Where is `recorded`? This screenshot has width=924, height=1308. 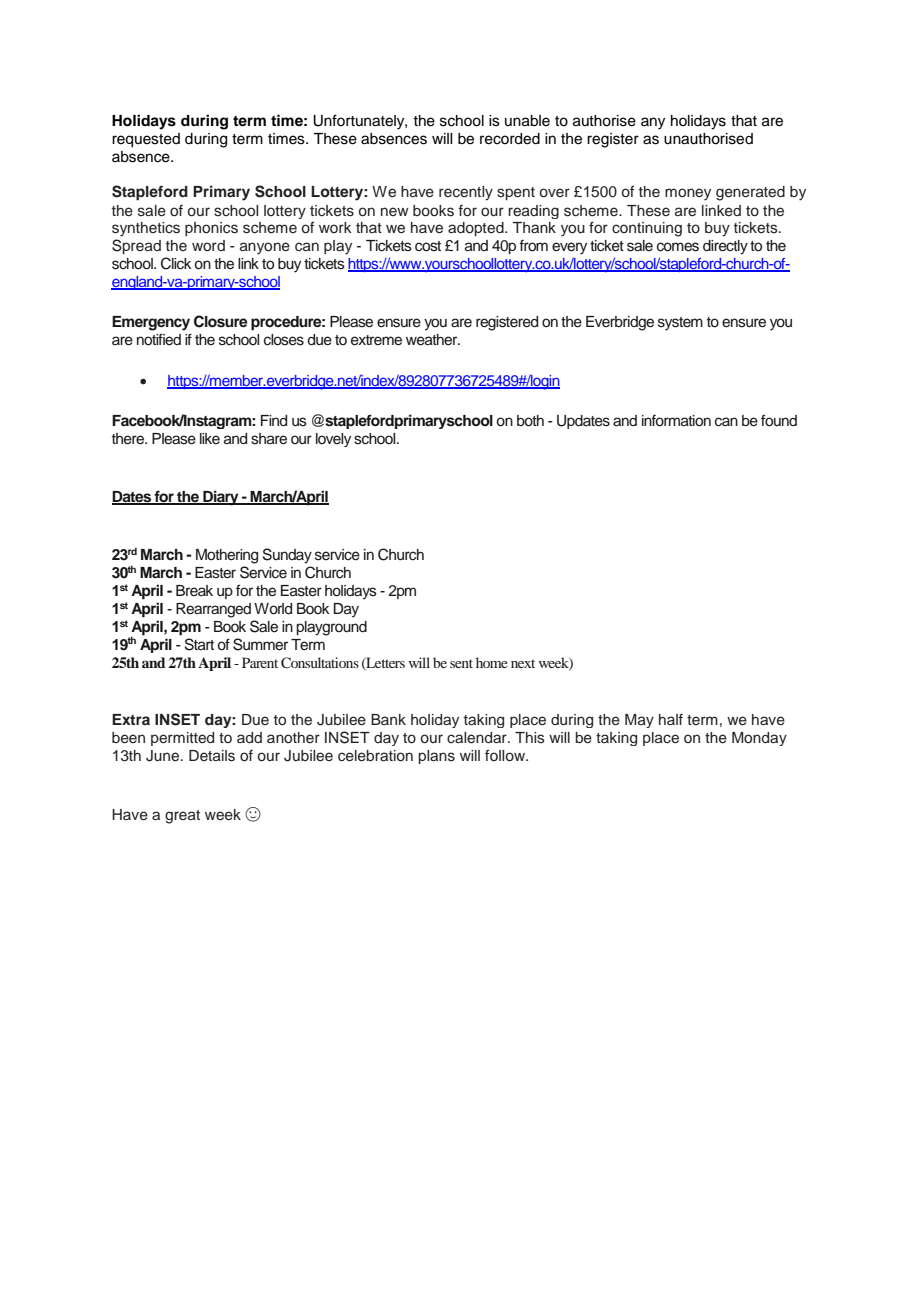
recorded is located at coordinates (510, 139).
